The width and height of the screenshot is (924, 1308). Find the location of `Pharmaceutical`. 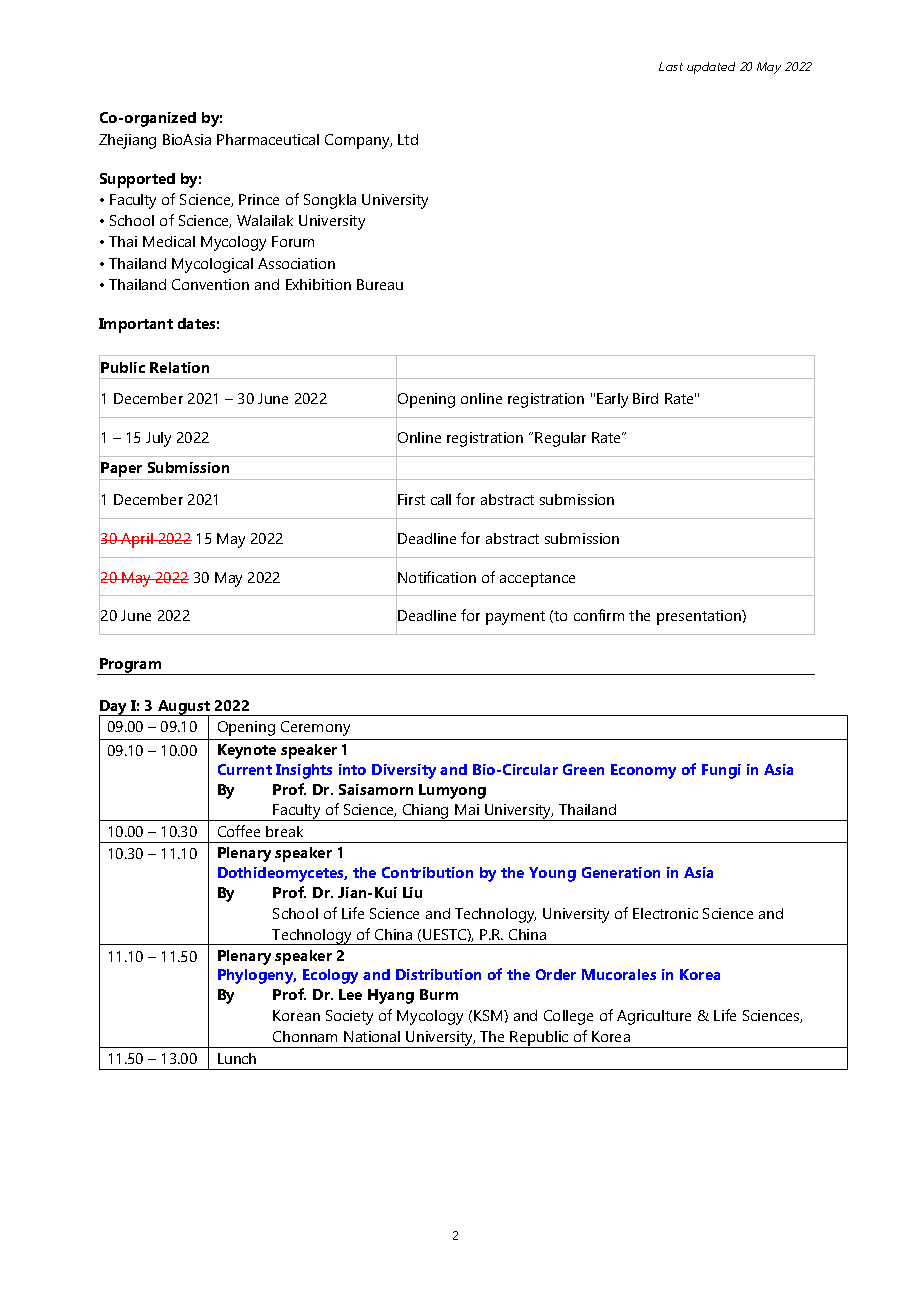

Pharmaceutical is located at coordinates (268, 139).
